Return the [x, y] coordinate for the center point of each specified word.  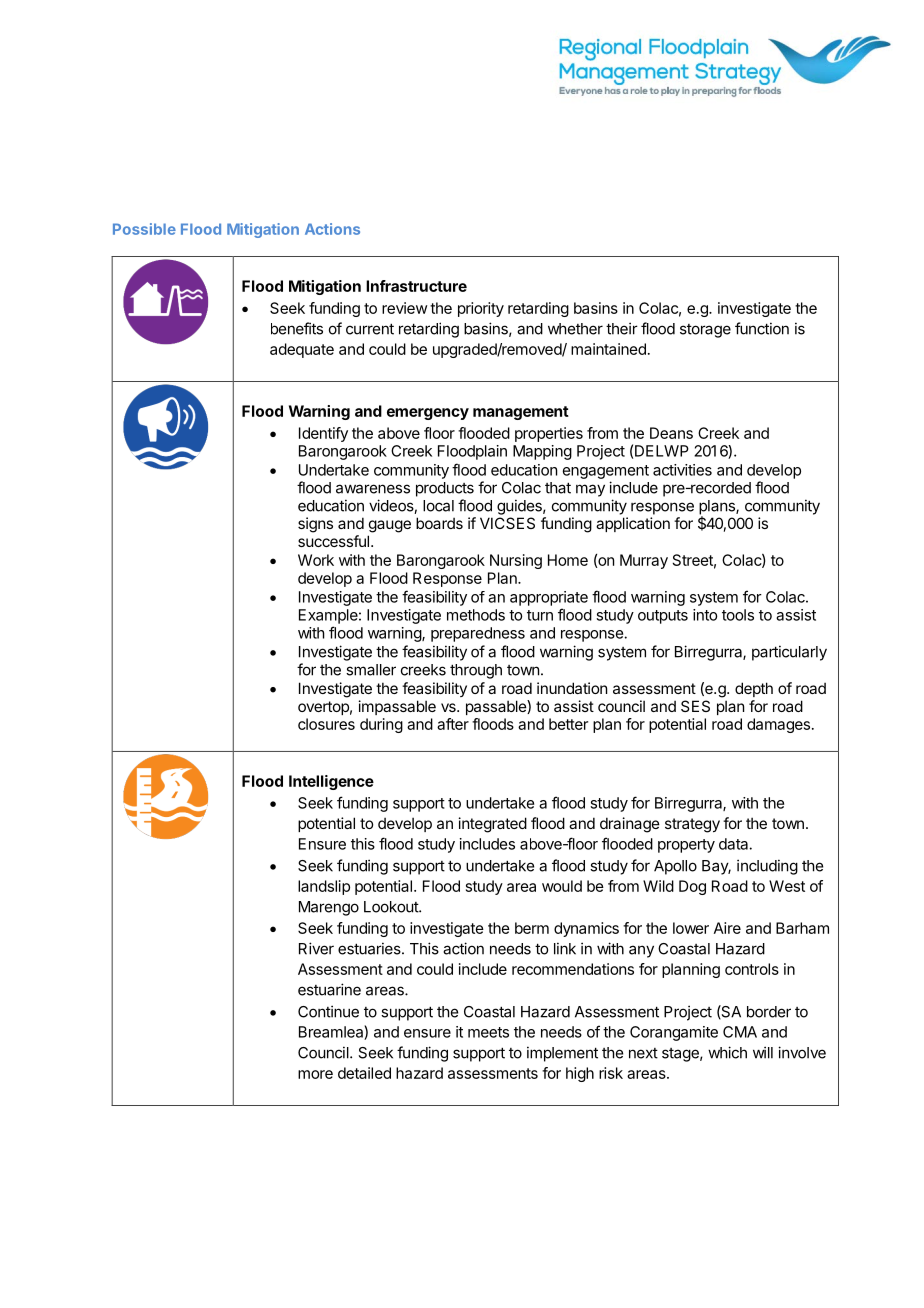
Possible [144, 229]
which [727, 1052]
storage [705, 331]
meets [488, 1032]
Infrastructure [416, 286]
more [315, 1074]
